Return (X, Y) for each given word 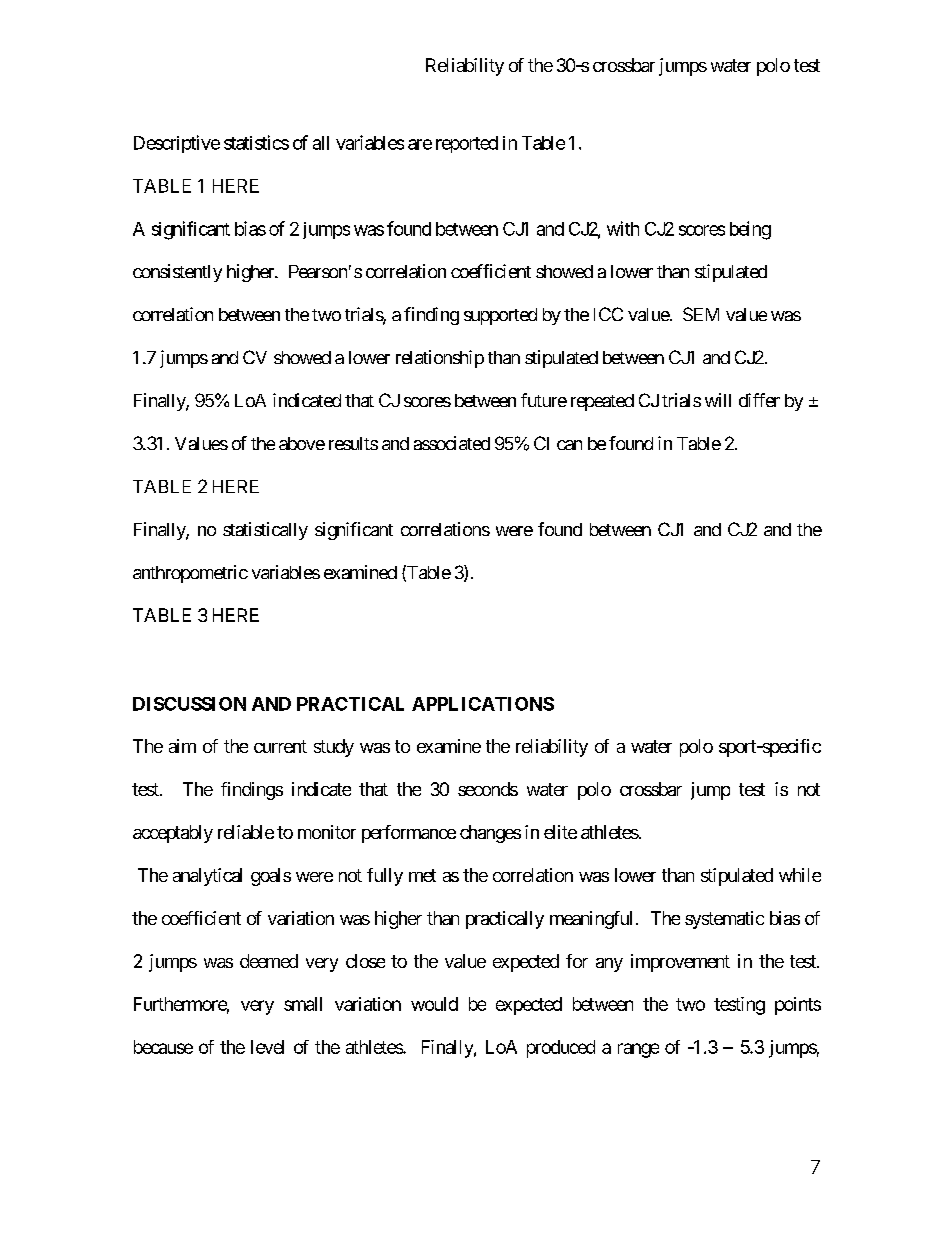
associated (452, 443)
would (434, 1004)
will (718, 400)
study (334, 748)
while (800, 875)
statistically (265, 531)
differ (759, 400)
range (638, 1050)
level (267, 1047)
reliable (246, 832)
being (750, 230)
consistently (177, 273)
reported (467, 144)
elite (560, 832)
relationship (440, 359)
